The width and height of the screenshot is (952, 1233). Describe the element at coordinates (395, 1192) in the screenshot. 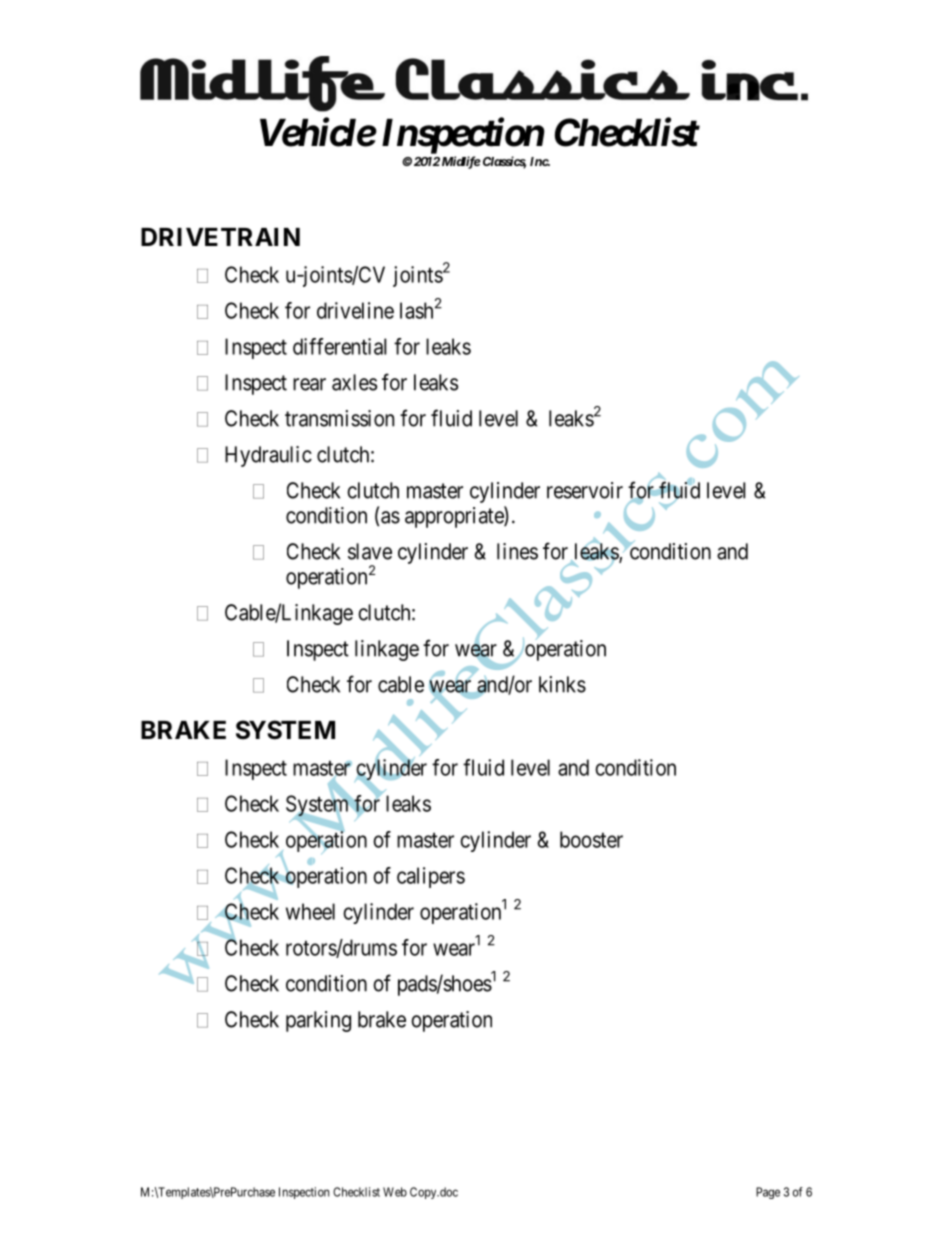

I see `Web` at that location.
